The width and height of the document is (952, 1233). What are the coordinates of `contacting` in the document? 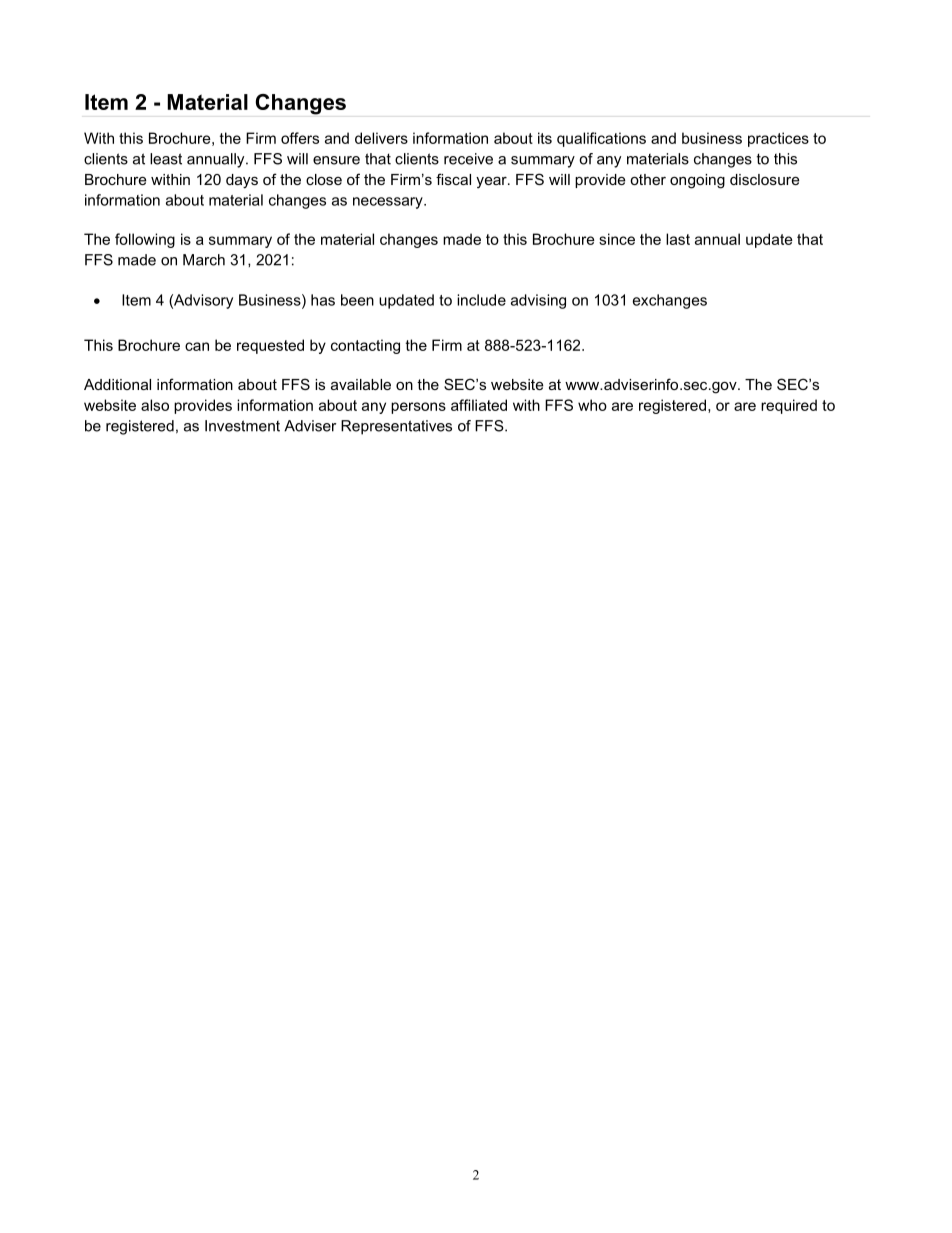 It's located at (365, 346).
